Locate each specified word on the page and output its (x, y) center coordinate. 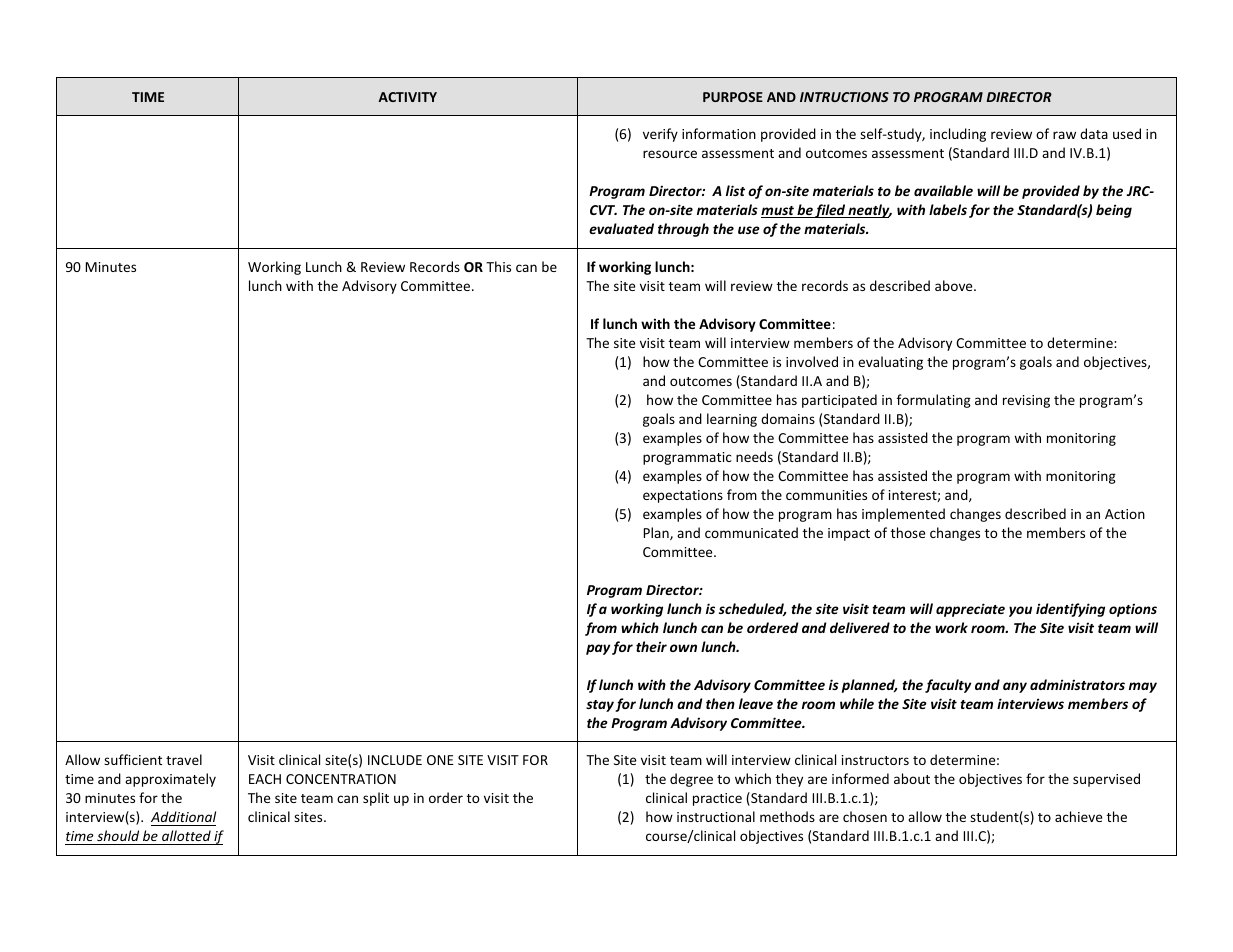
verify (660, 135)
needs (754, 456)
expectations (683, 496)
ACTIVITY (407, 97)
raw (1064, 135)
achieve (1078, 816)
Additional (183, 816)
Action (1125, 514)
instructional (716, 816)
